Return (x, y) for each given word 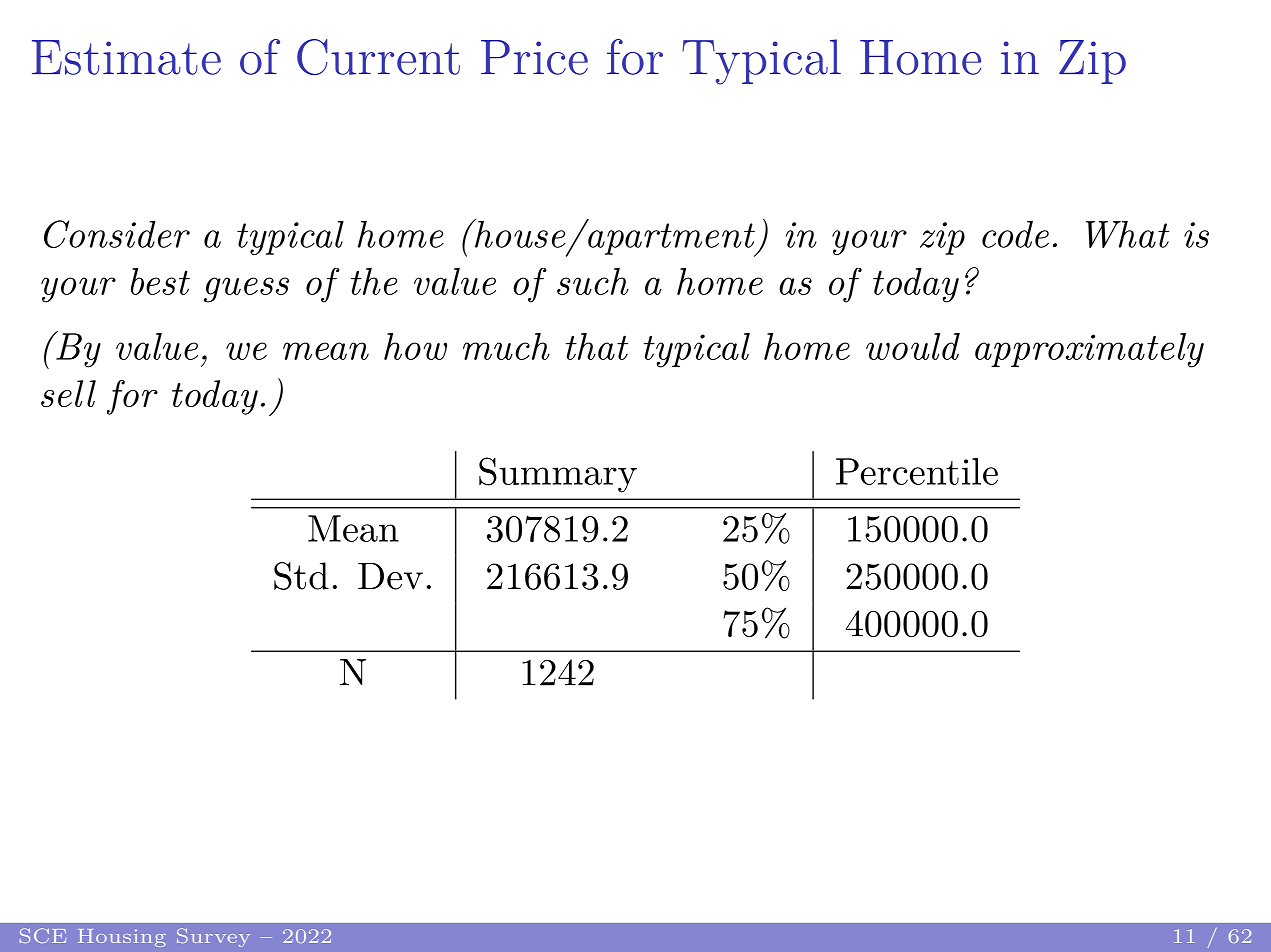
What (1127, 234)
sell (68, 393)
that (597, 346)
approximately (1089, 350)
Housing (122, 938)
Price (534, 57)
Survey (213, 937)
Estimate (126, 57)
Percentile (917, 471)
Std (301, 576)
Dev (390, 576)
